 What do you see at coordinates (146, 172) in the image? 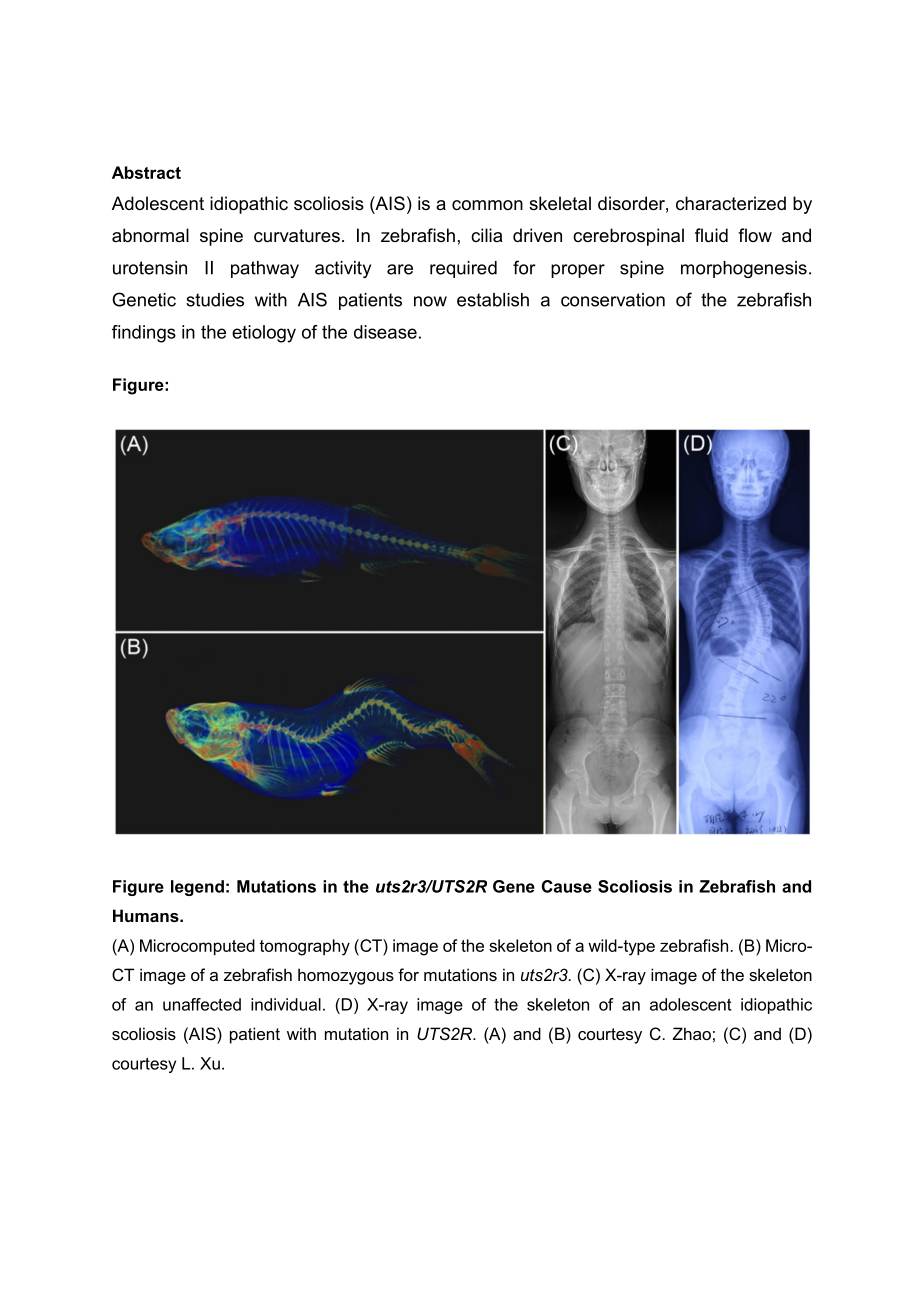
I see `Abstract` at bounding box center [146, 172].
